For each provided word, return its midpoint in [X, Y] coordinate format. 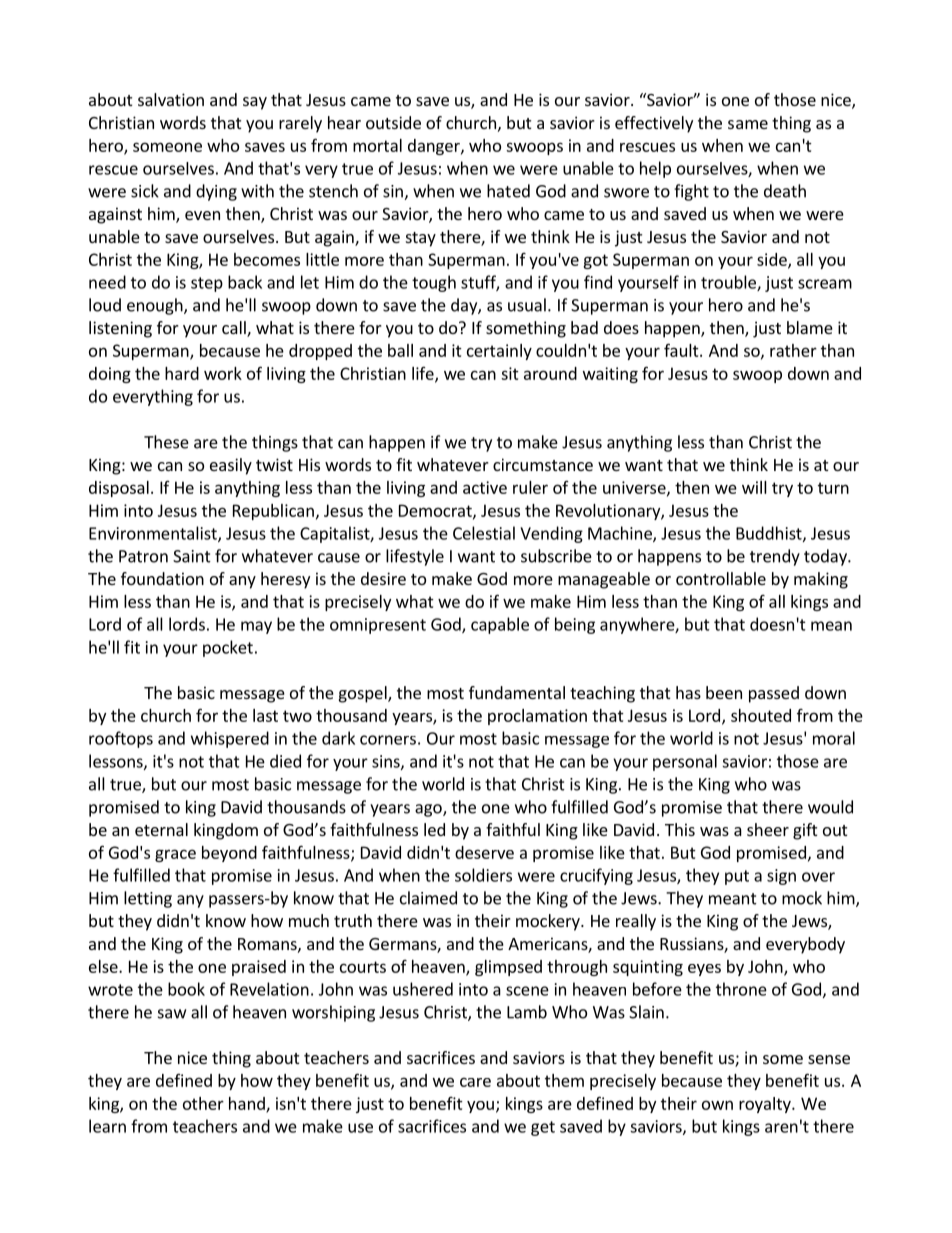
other [203, 1103]
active [485, 487]
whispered [230, 739]
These [166, 442]
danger [435, 147]
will [754, 487]
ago [429, 810]
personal [685, 762]
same [748, 124]
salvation [171, 99]
